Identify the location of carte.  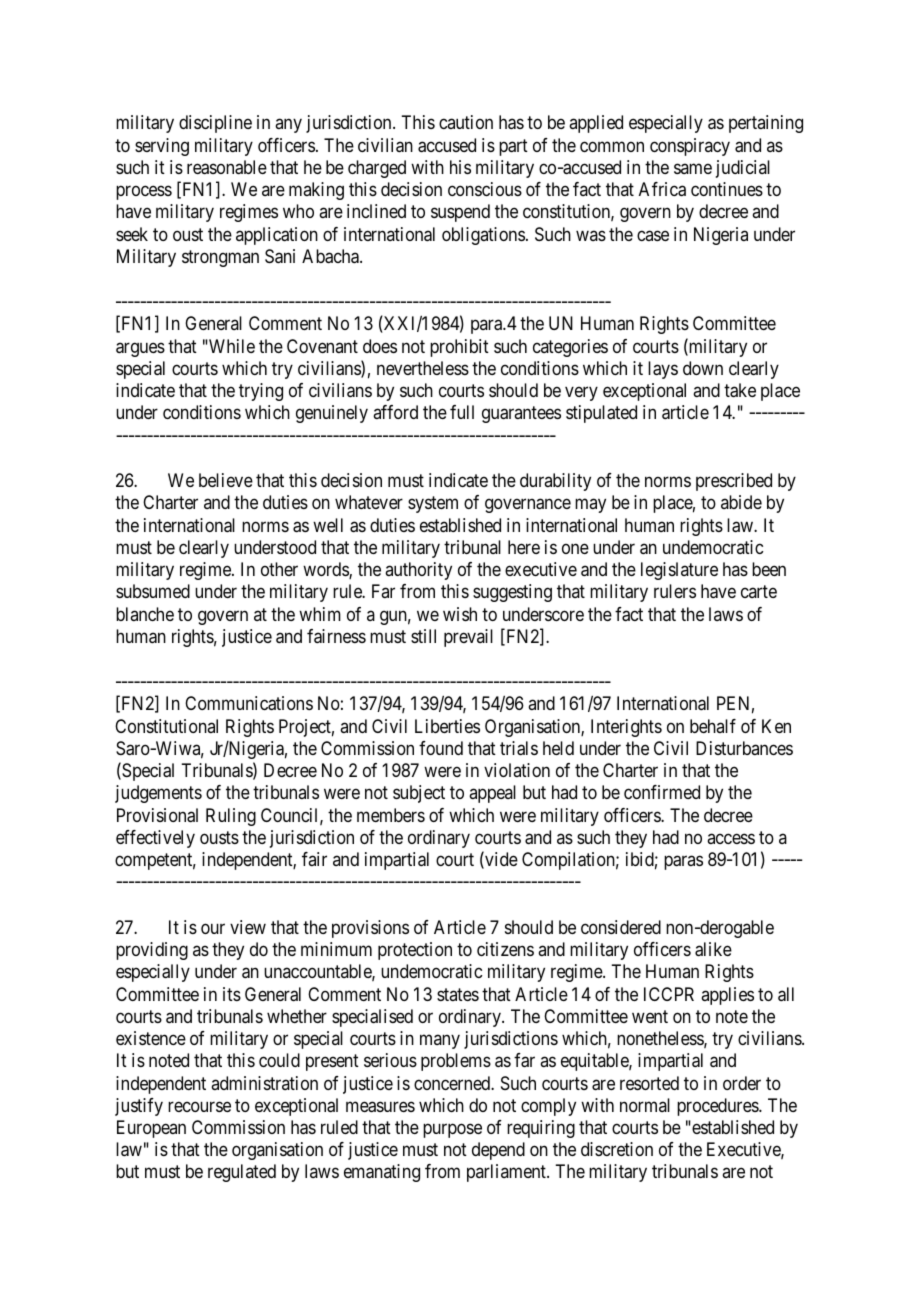
(759, 592).
